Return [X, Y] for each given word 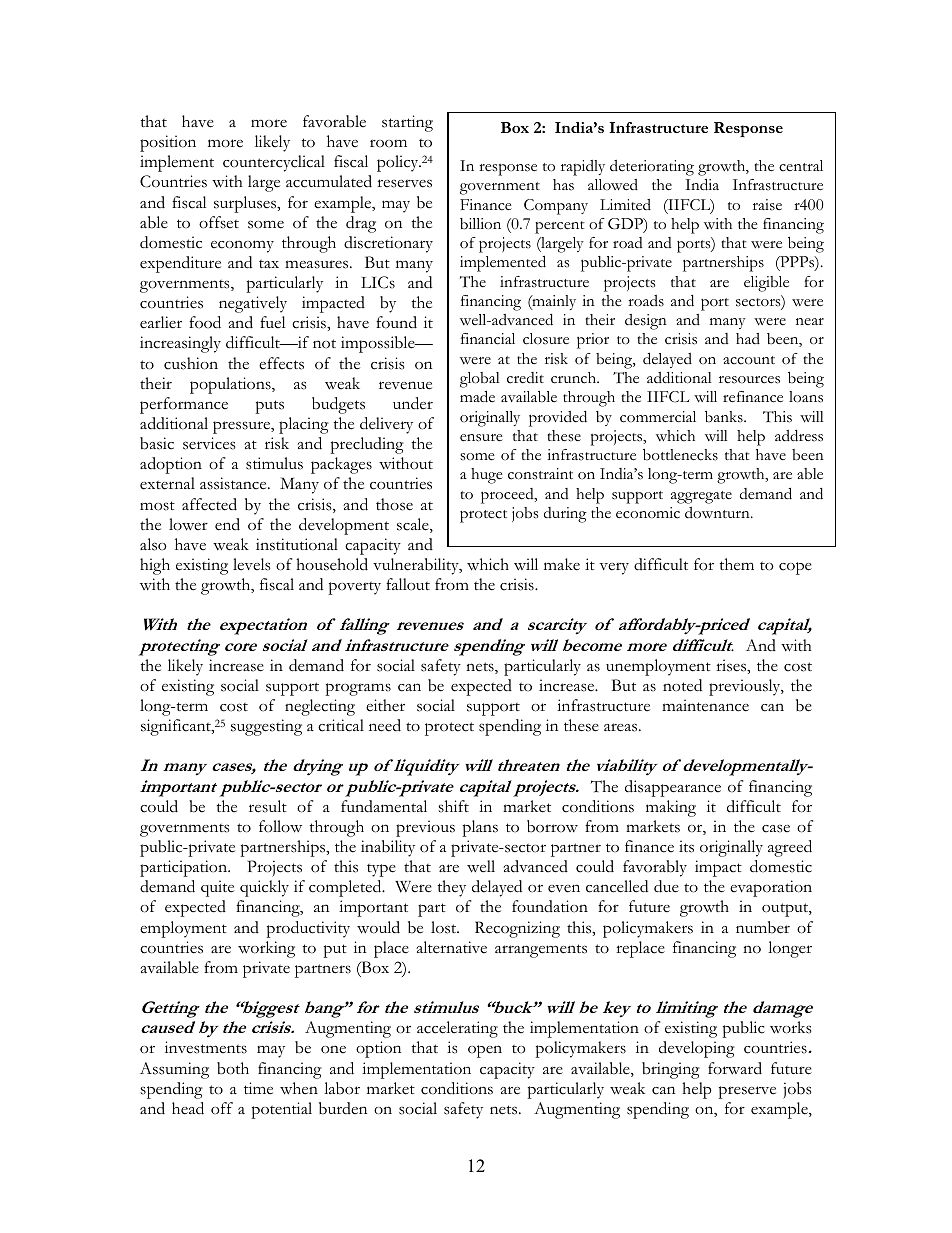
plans [480, 828]
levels [252, 564]
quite [217, 888]
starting [407, 123]
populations [231, 385]
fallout [408, 584]
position [168, 143]
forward [735, 1068]
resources [749, 380]
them [736, 564]
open [485, 1051]
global [480, 380]
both [233, 1068]
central [801, 166]
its [686, 846]
